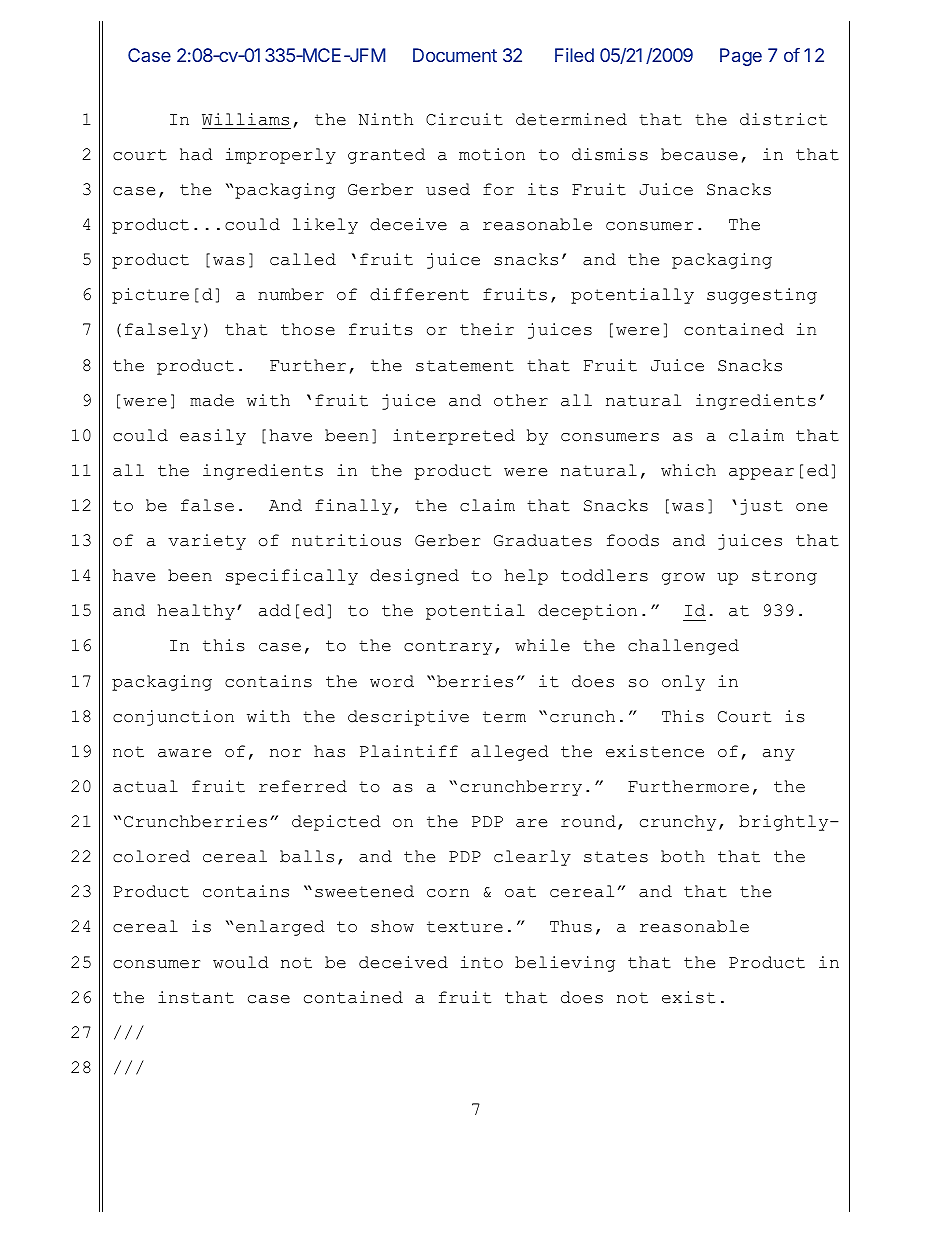  What do you see at coordinates (741, 57) in the document?
I see `Page` at bounding box center [741, 57].
